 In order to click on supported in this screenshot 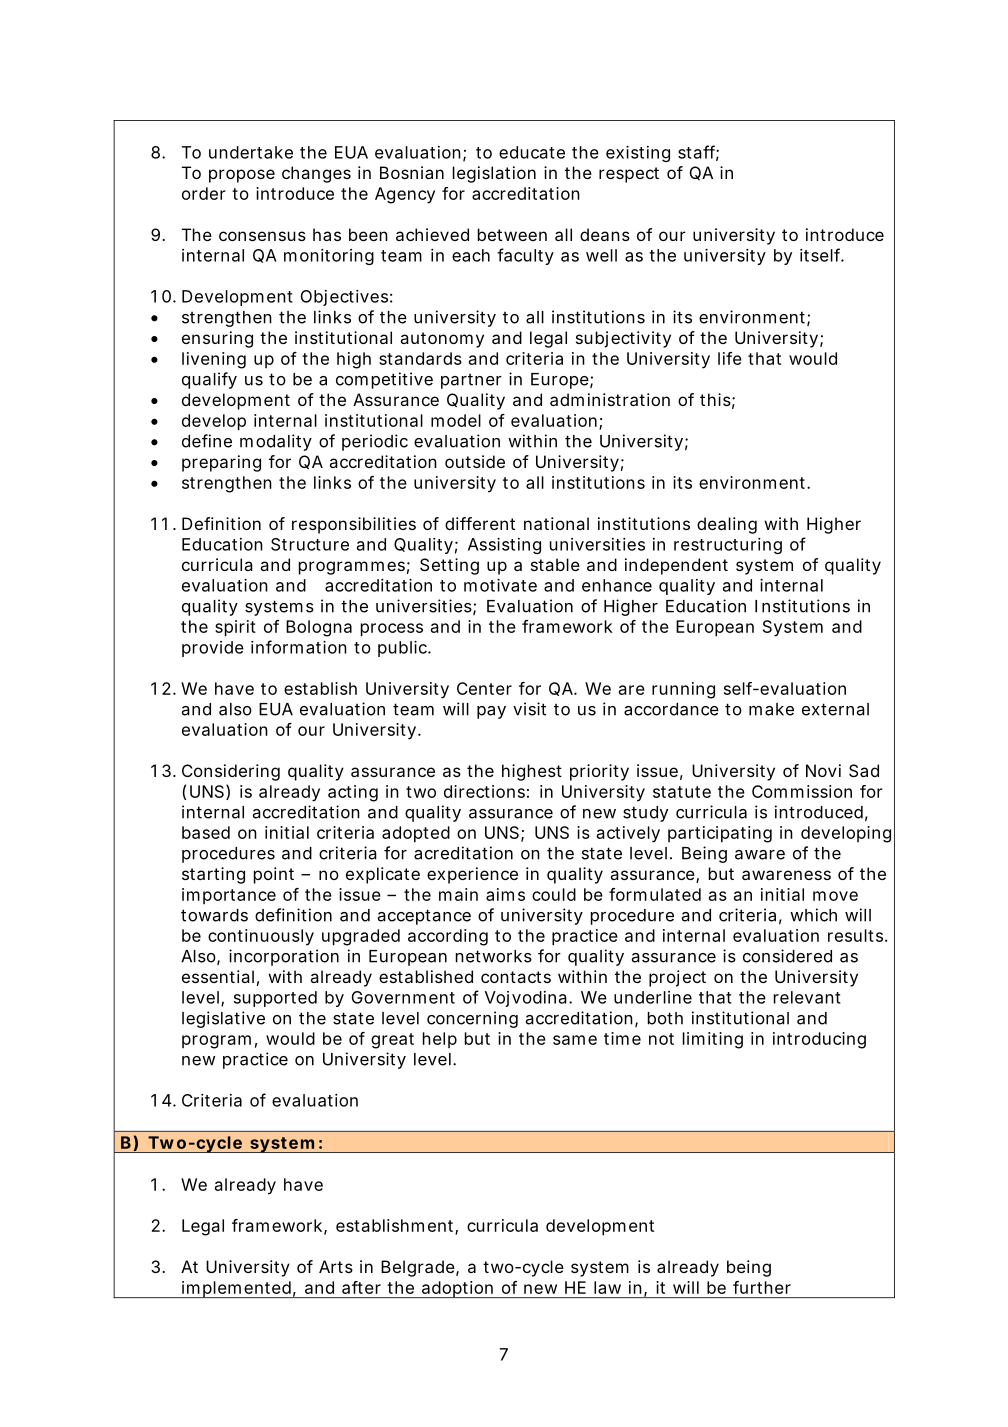, I will do `click(275, 999)`.
